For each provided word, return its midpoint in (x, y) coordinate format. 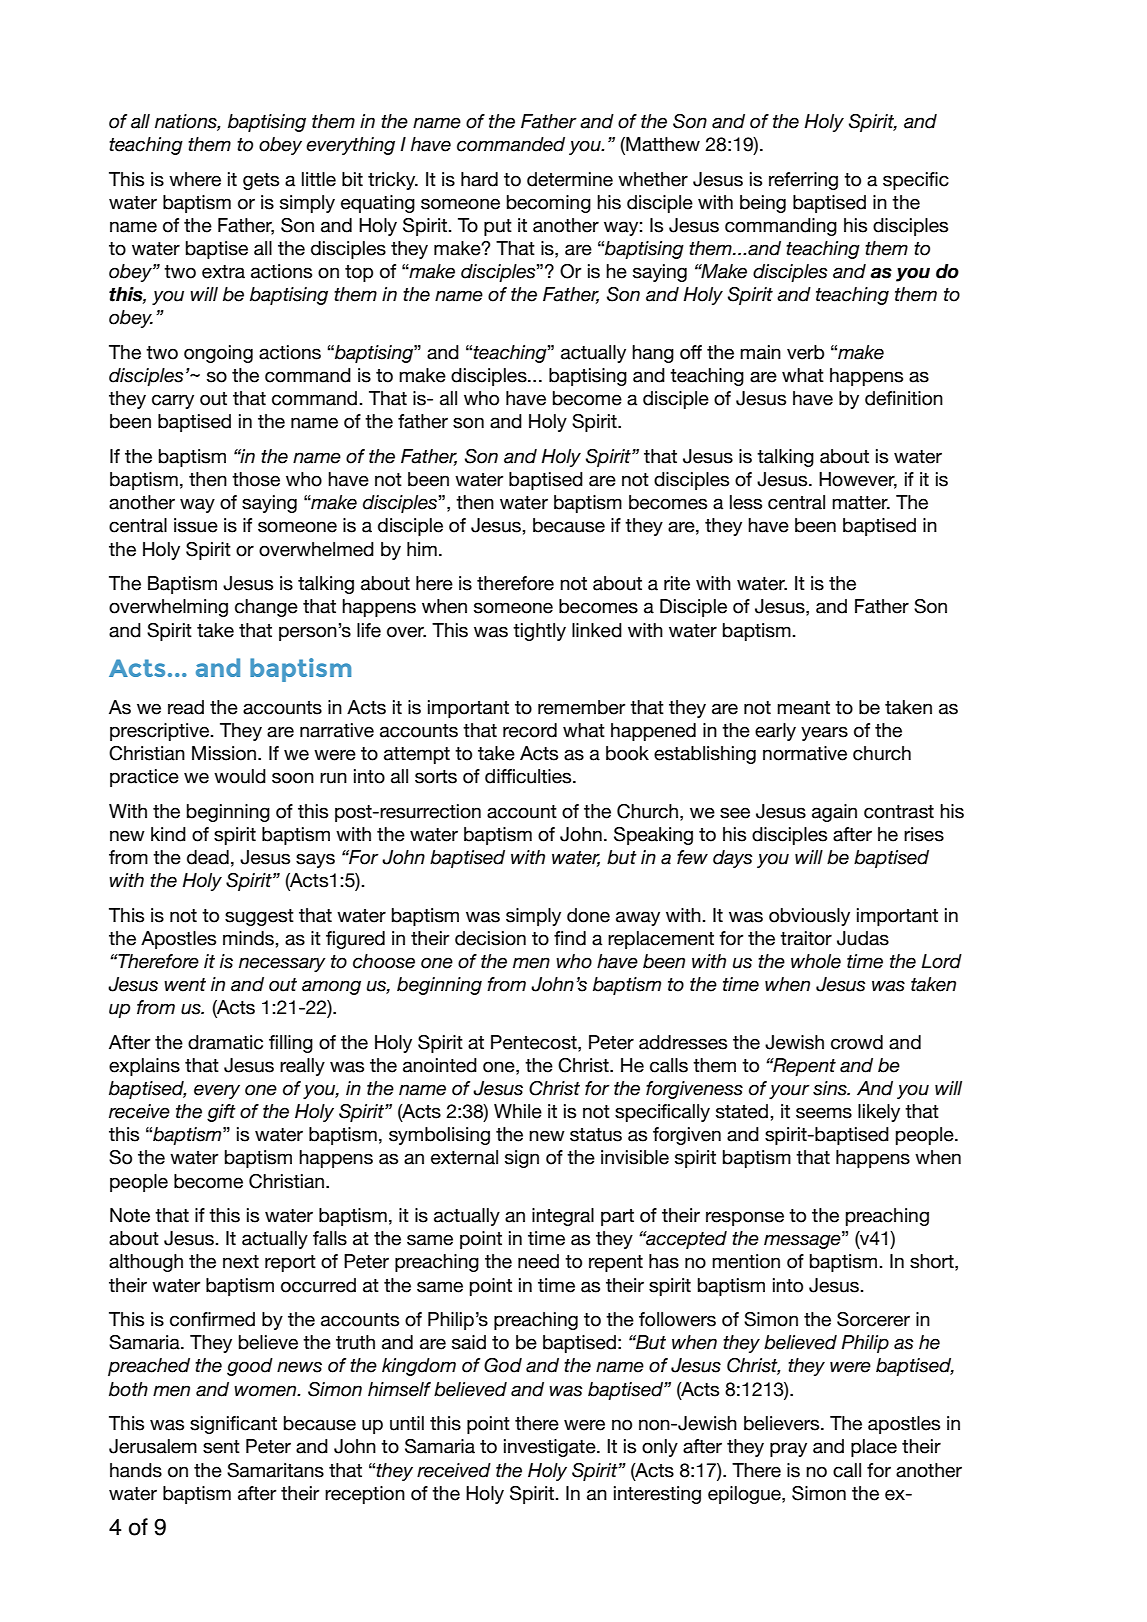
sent (221, 1447)
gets (261, 181)
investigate (551, 1448)
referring (803, 181)
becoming (549, 204)
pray (788, 1449)
